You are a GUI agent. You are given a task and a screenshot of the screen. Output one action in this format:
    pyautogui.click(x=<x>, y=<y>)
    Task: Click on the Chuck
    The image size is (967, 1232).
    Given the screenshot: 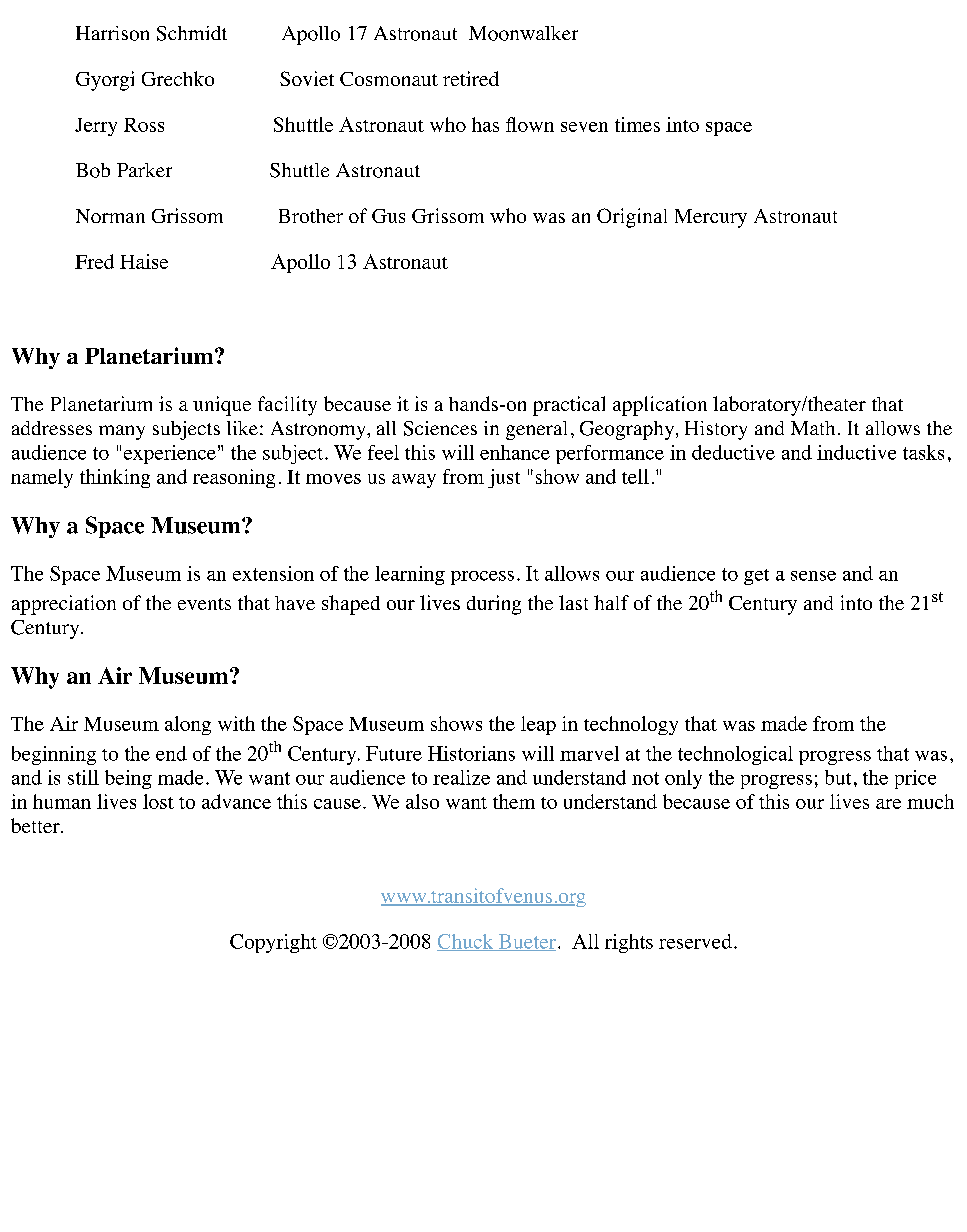 What is the action you would take?
    pyautogui.click(x=466, y=942)
